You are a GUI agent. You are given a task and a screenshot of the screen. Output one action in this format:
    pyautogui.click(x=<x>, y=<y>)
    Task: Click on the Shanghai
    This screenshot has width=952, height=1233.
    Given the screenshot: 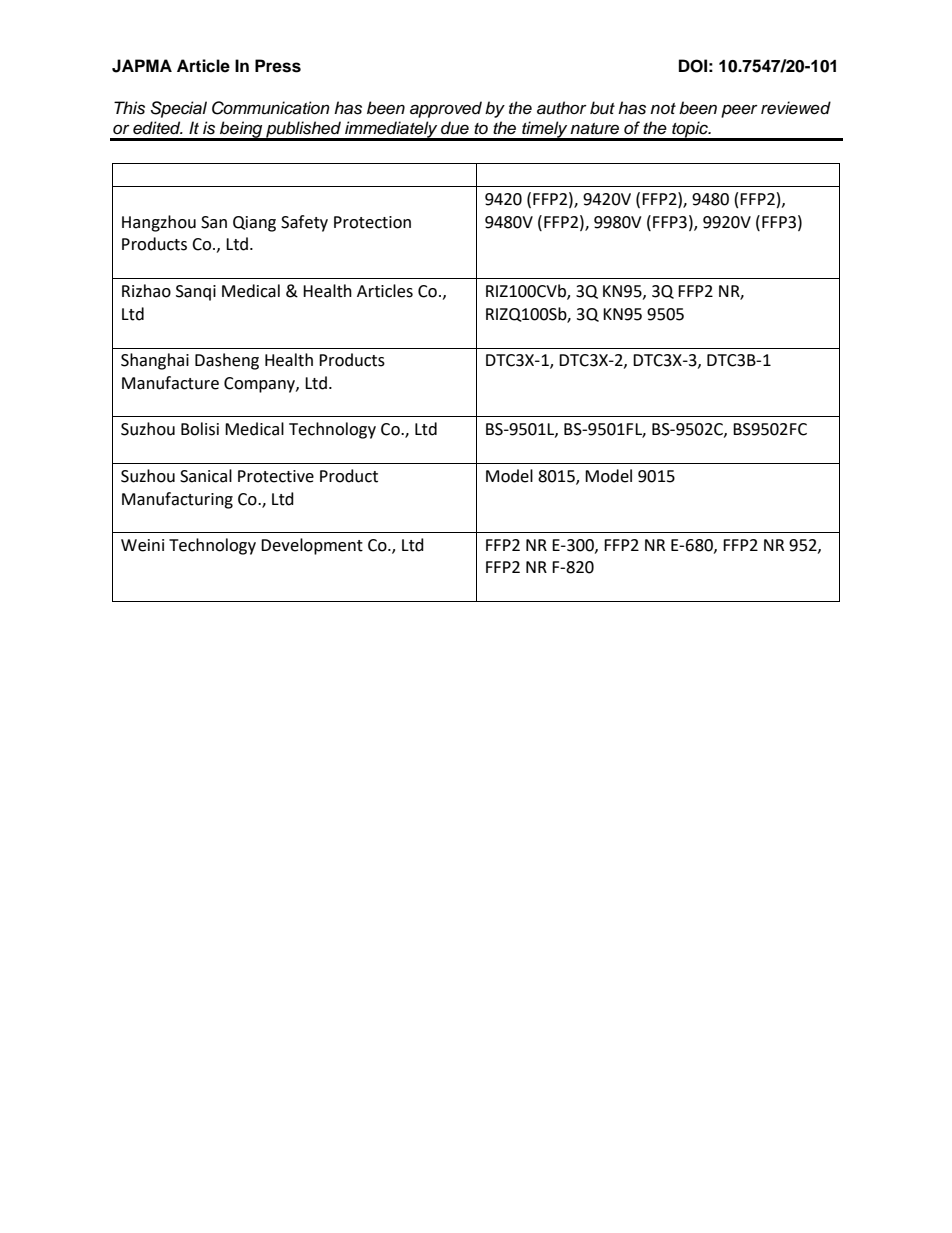 What is the action you would take?
    pyautogui.click(x=155, y=361)
